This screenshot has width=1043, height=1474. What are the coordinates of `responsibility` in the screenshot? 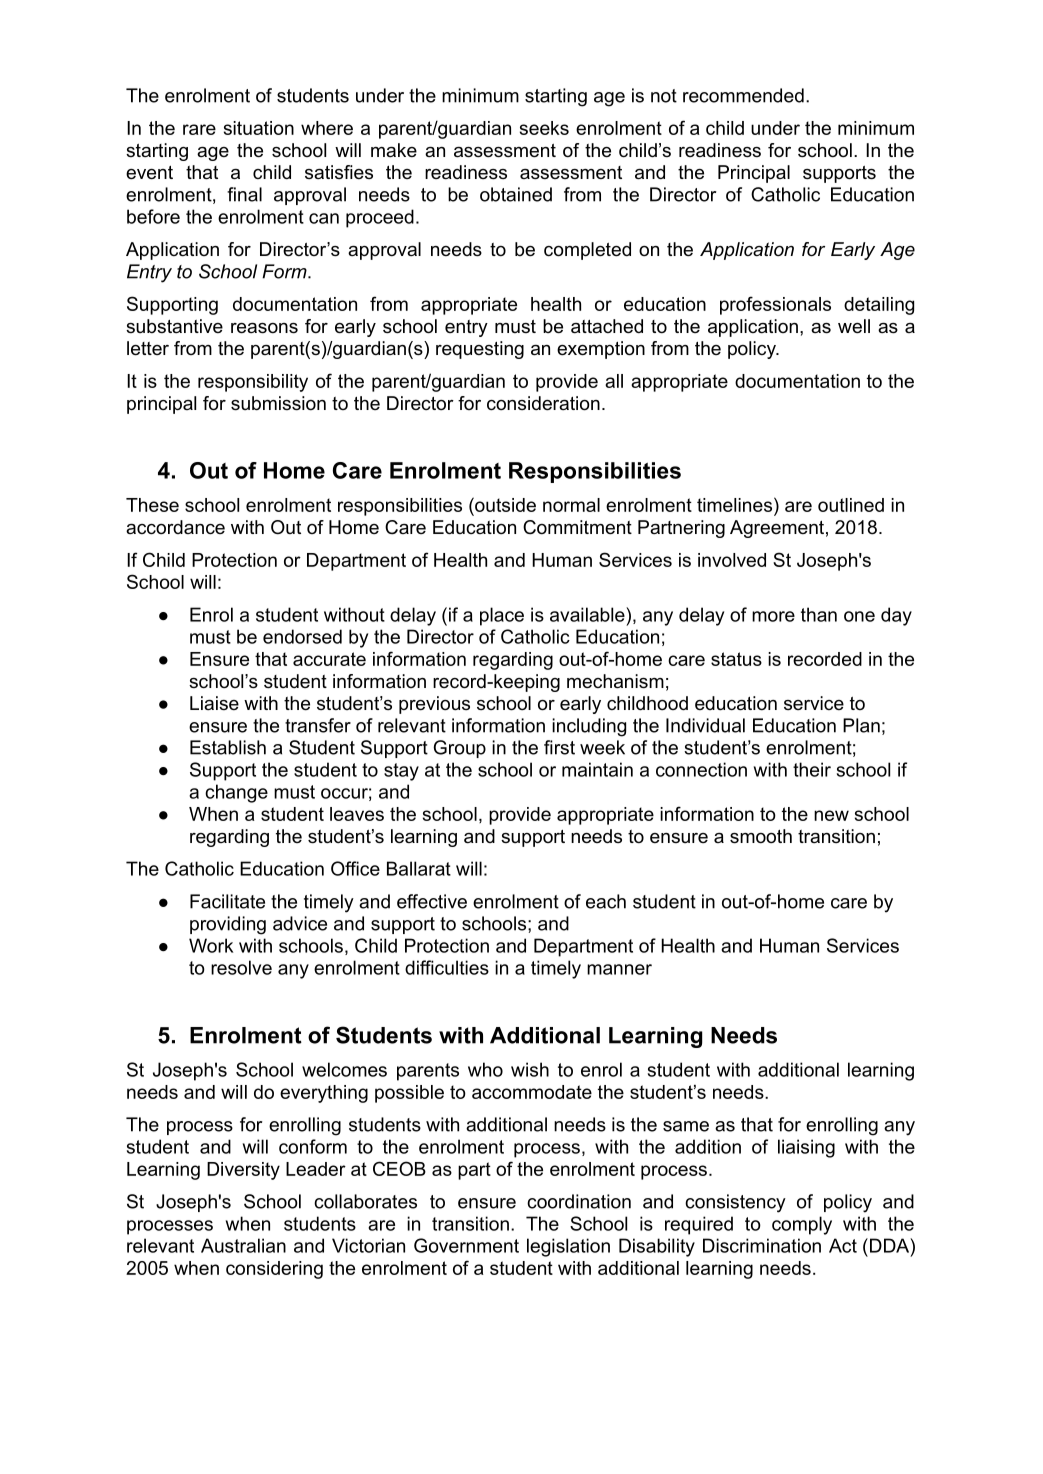 It's located at (253, 383).
